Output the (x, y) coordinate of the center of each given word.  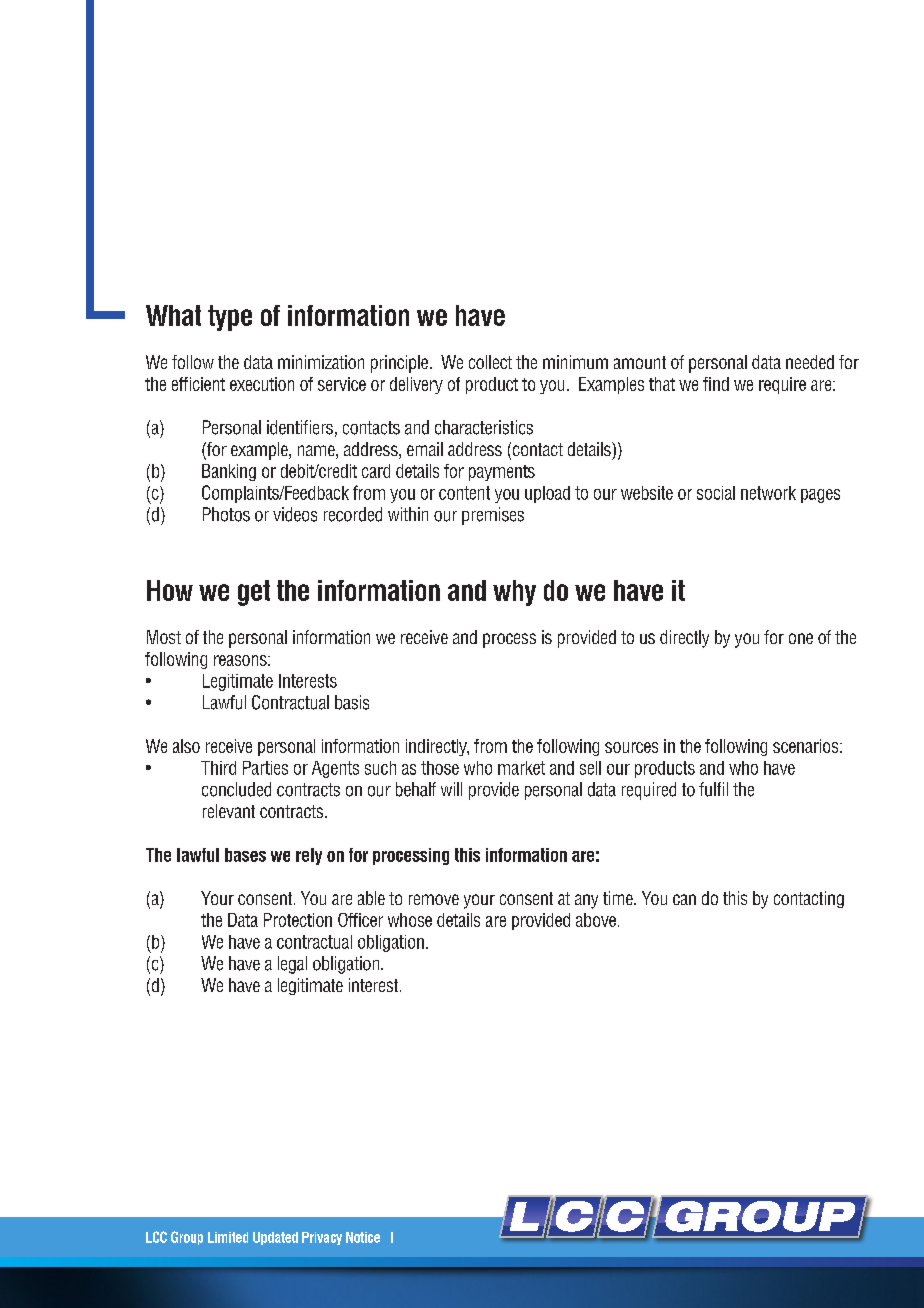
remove (434, 899)
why (514, 593)
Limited (228, 1237)
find (716, 384)
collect (490, 362)
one (801, 638)
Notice (363, 1237)
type (230, 318)
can (684, 899)
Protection (298, 920)
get (254, 593)
